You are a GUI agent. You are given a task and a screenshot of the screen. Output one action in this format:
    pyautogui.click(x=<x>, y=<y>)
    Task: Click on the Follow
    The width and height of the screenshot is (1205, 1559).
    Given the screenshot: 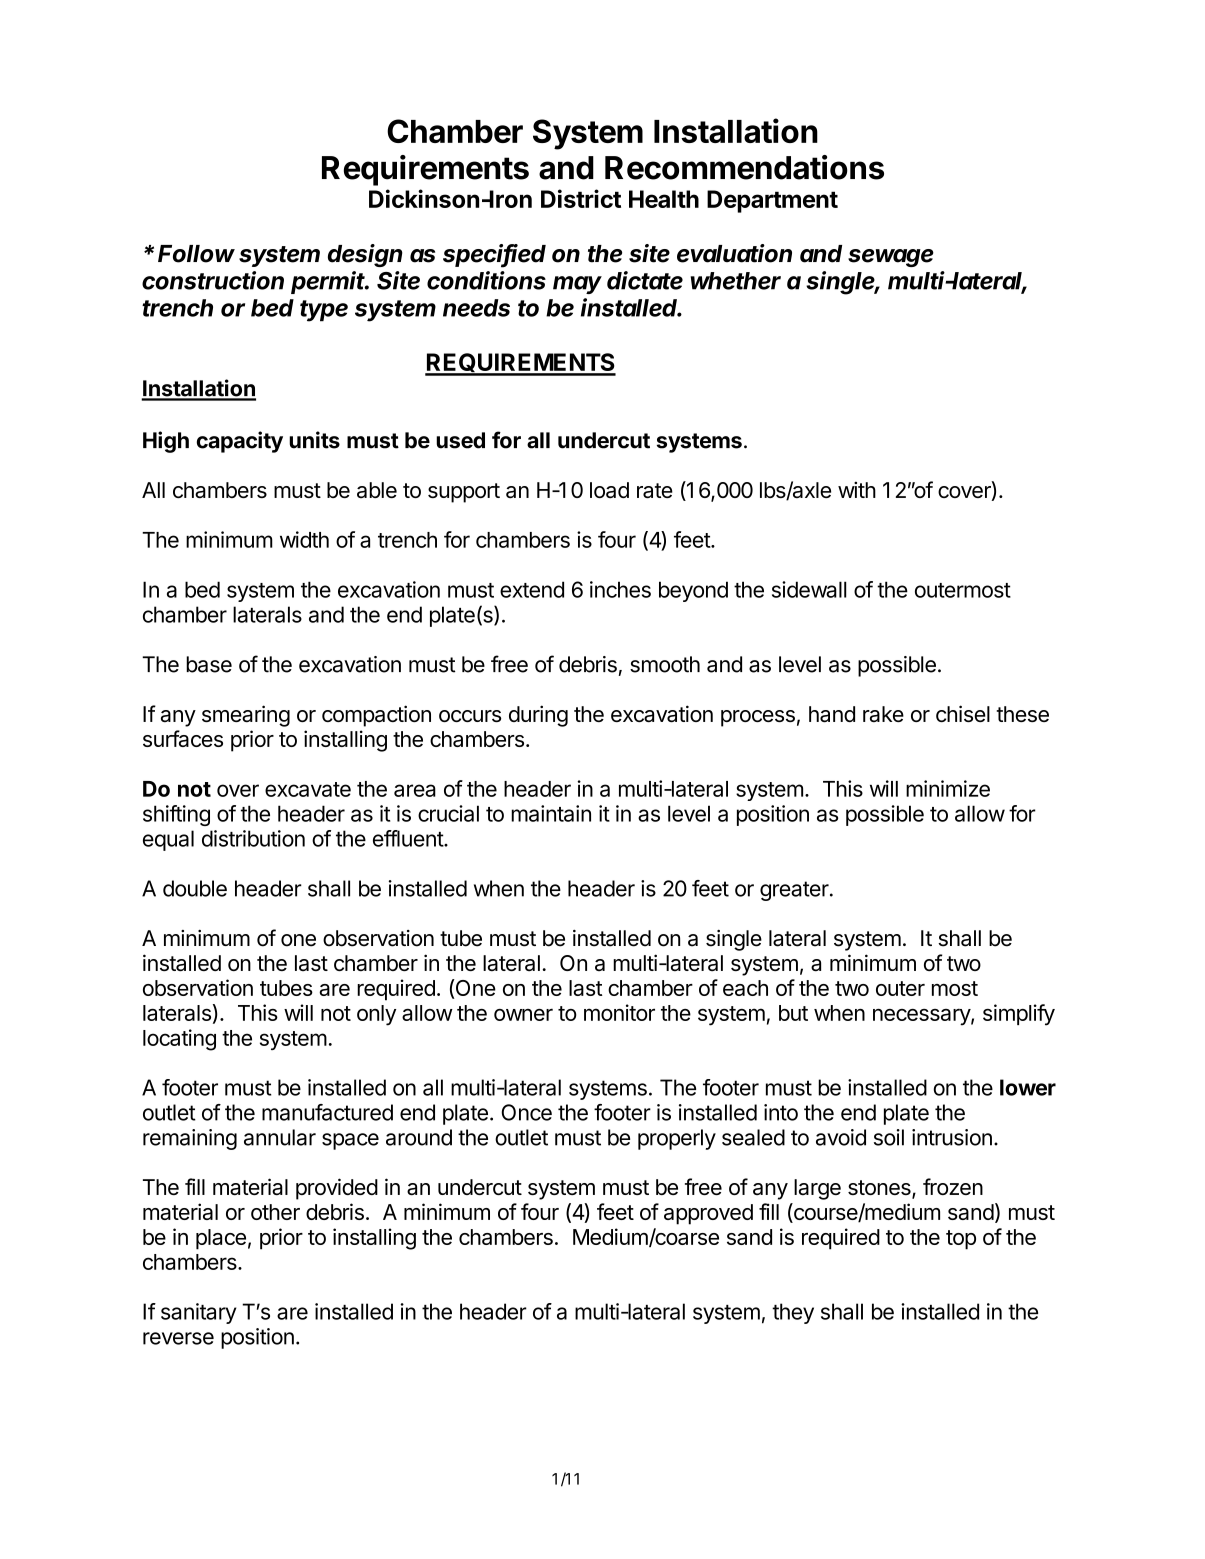 What is the action you would take?
    pyautogui.click(x=196, y=254)
